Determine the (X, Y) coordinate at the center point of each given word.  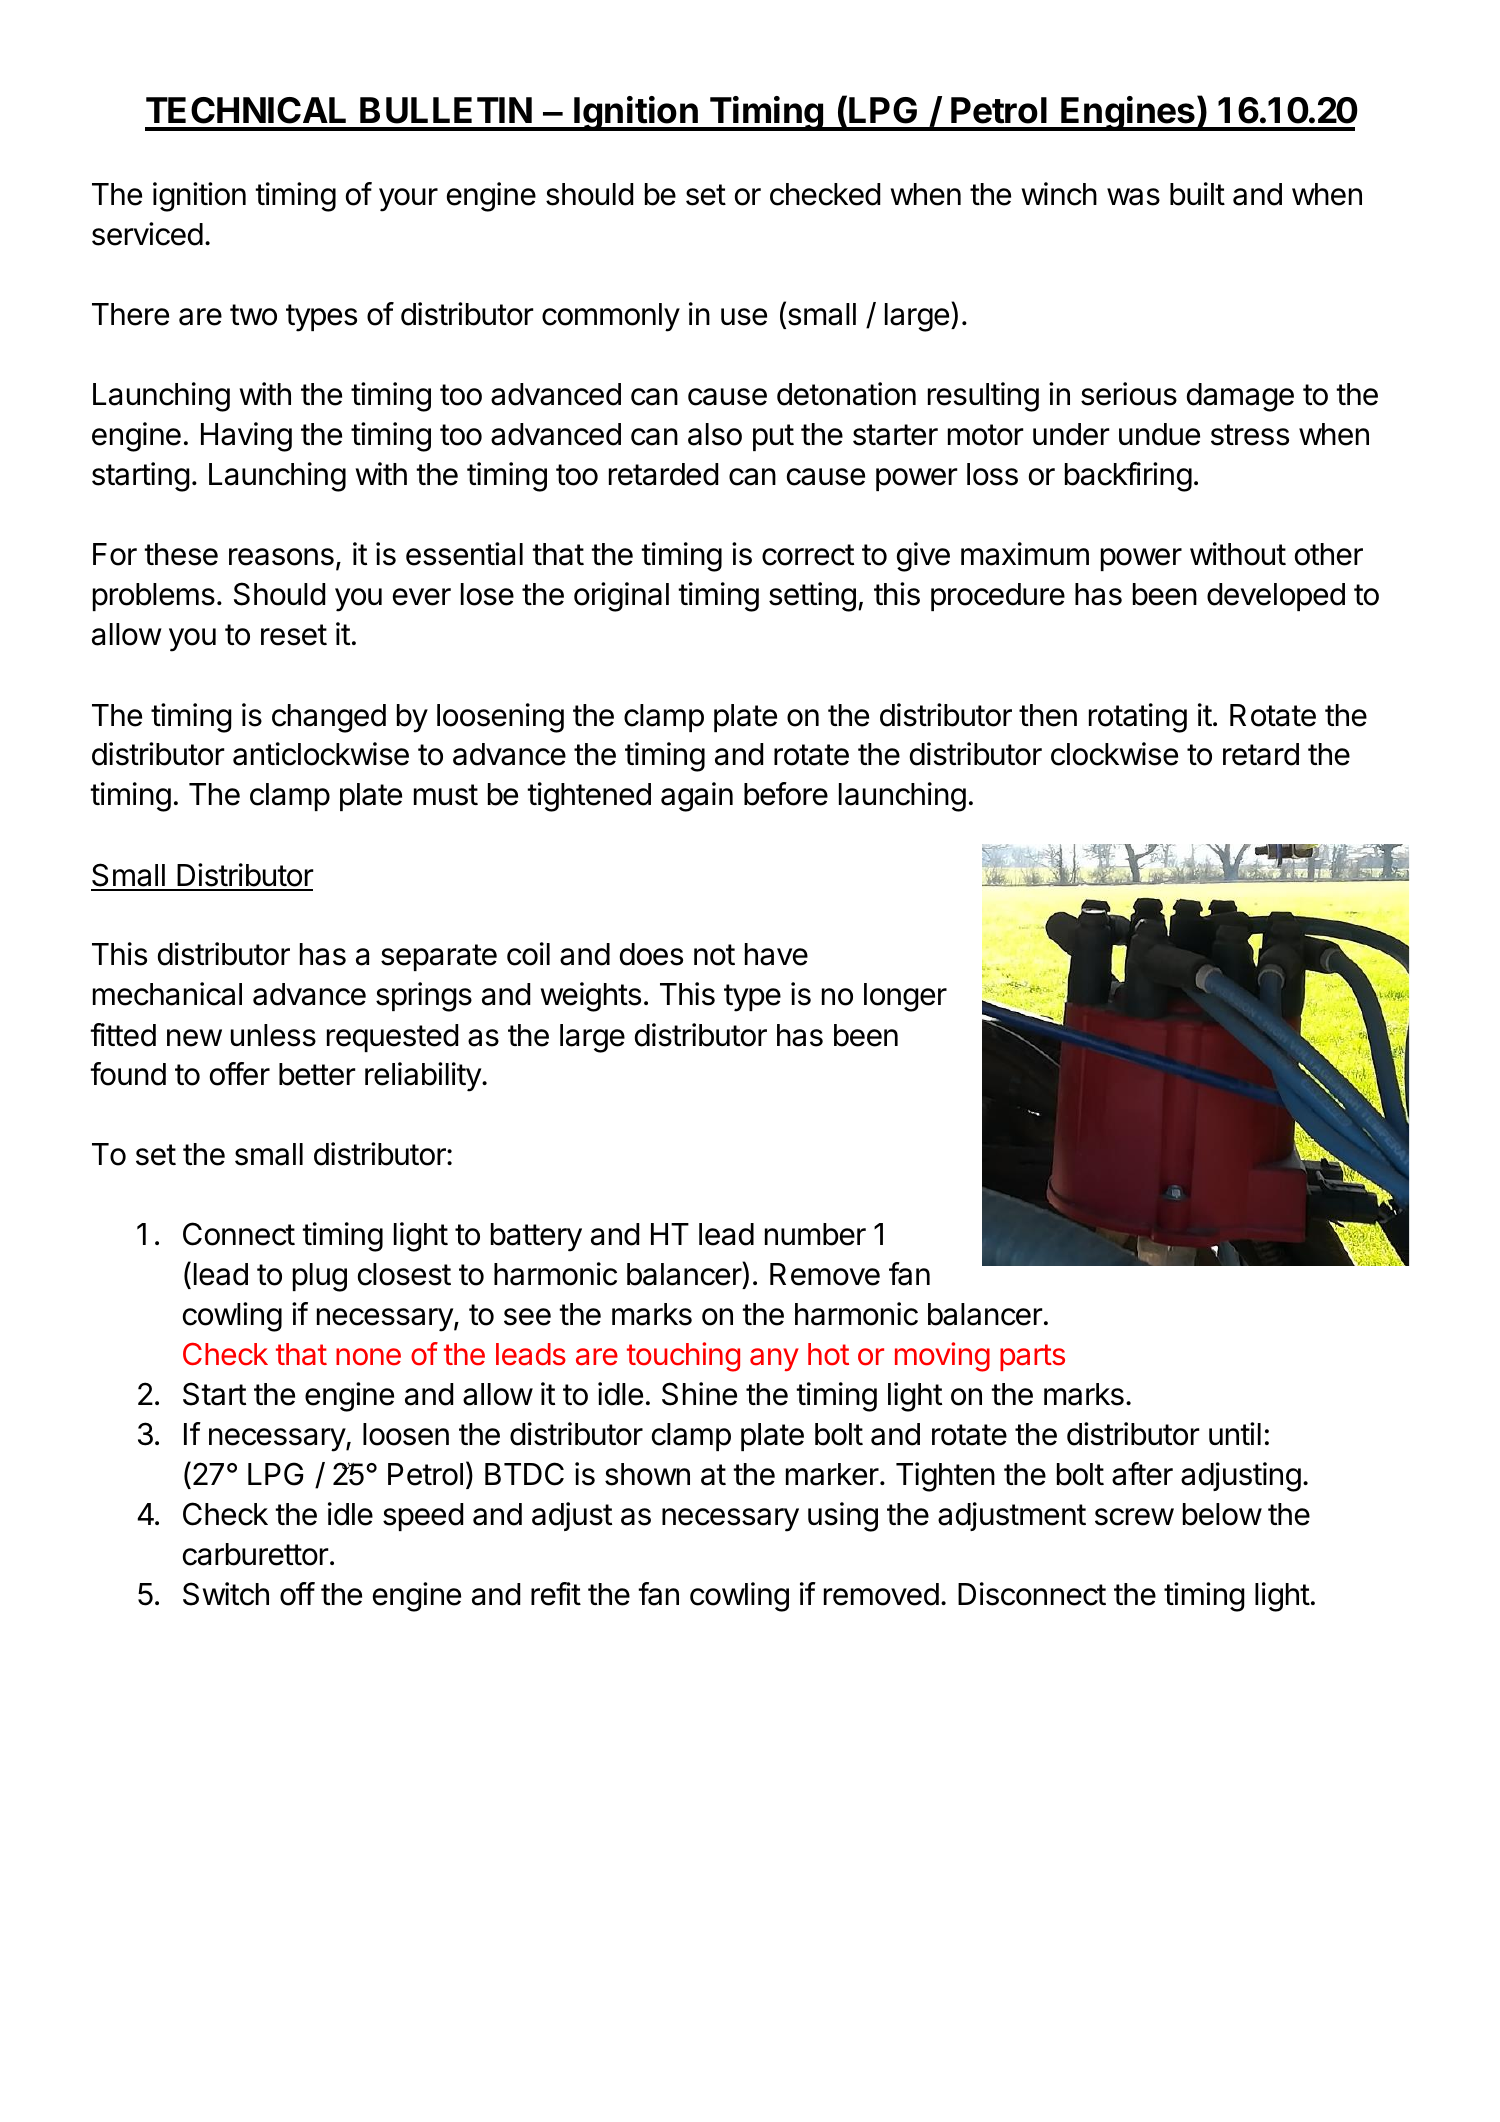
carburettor (256, 1554)
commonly (611, 317)
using (843, 1517)
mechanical (167, 994)
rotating (1138, 718)
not (714, 955)
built (1197, 194)
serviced (147, 234)
